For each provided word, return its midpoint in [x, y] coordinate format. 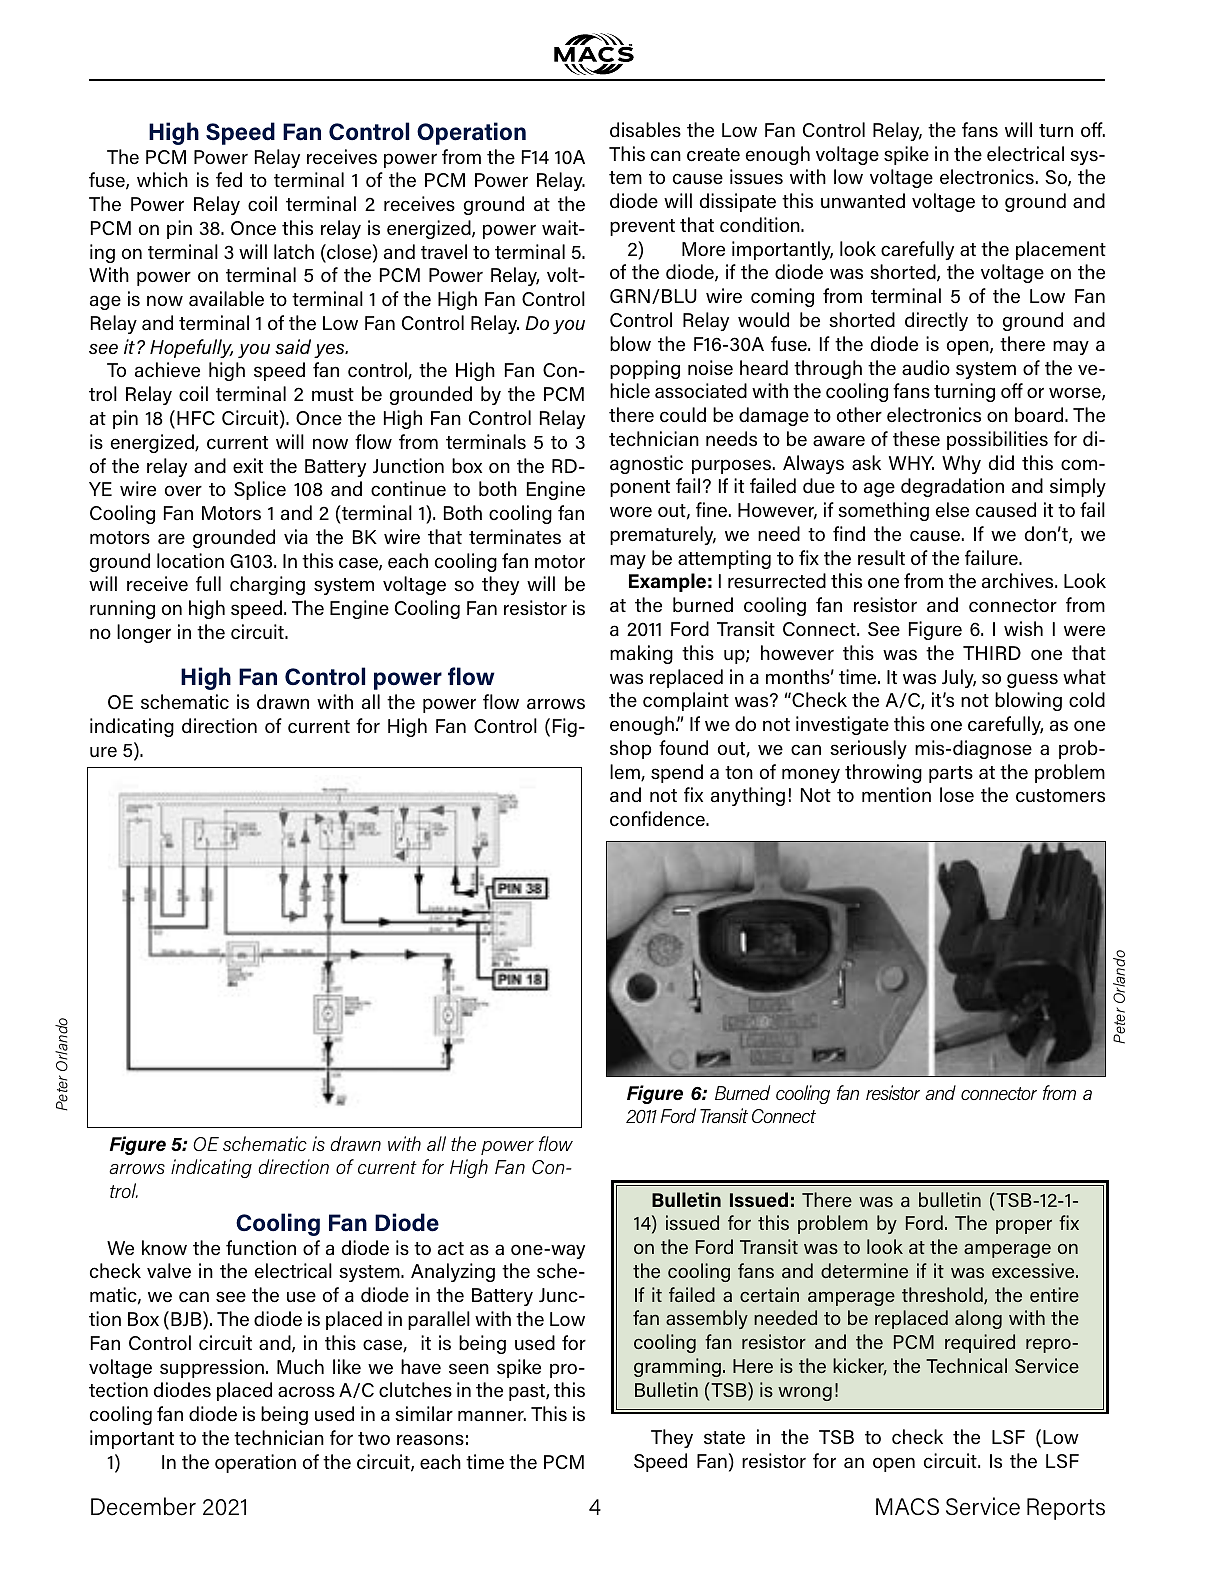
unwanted [863, 200]
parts [951, 774]
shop [631, 749]
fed [229, 179]
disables [645, 130]
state [724, 1437]
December [143, 1506]
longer [144, 633]
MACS [907, 1506]
